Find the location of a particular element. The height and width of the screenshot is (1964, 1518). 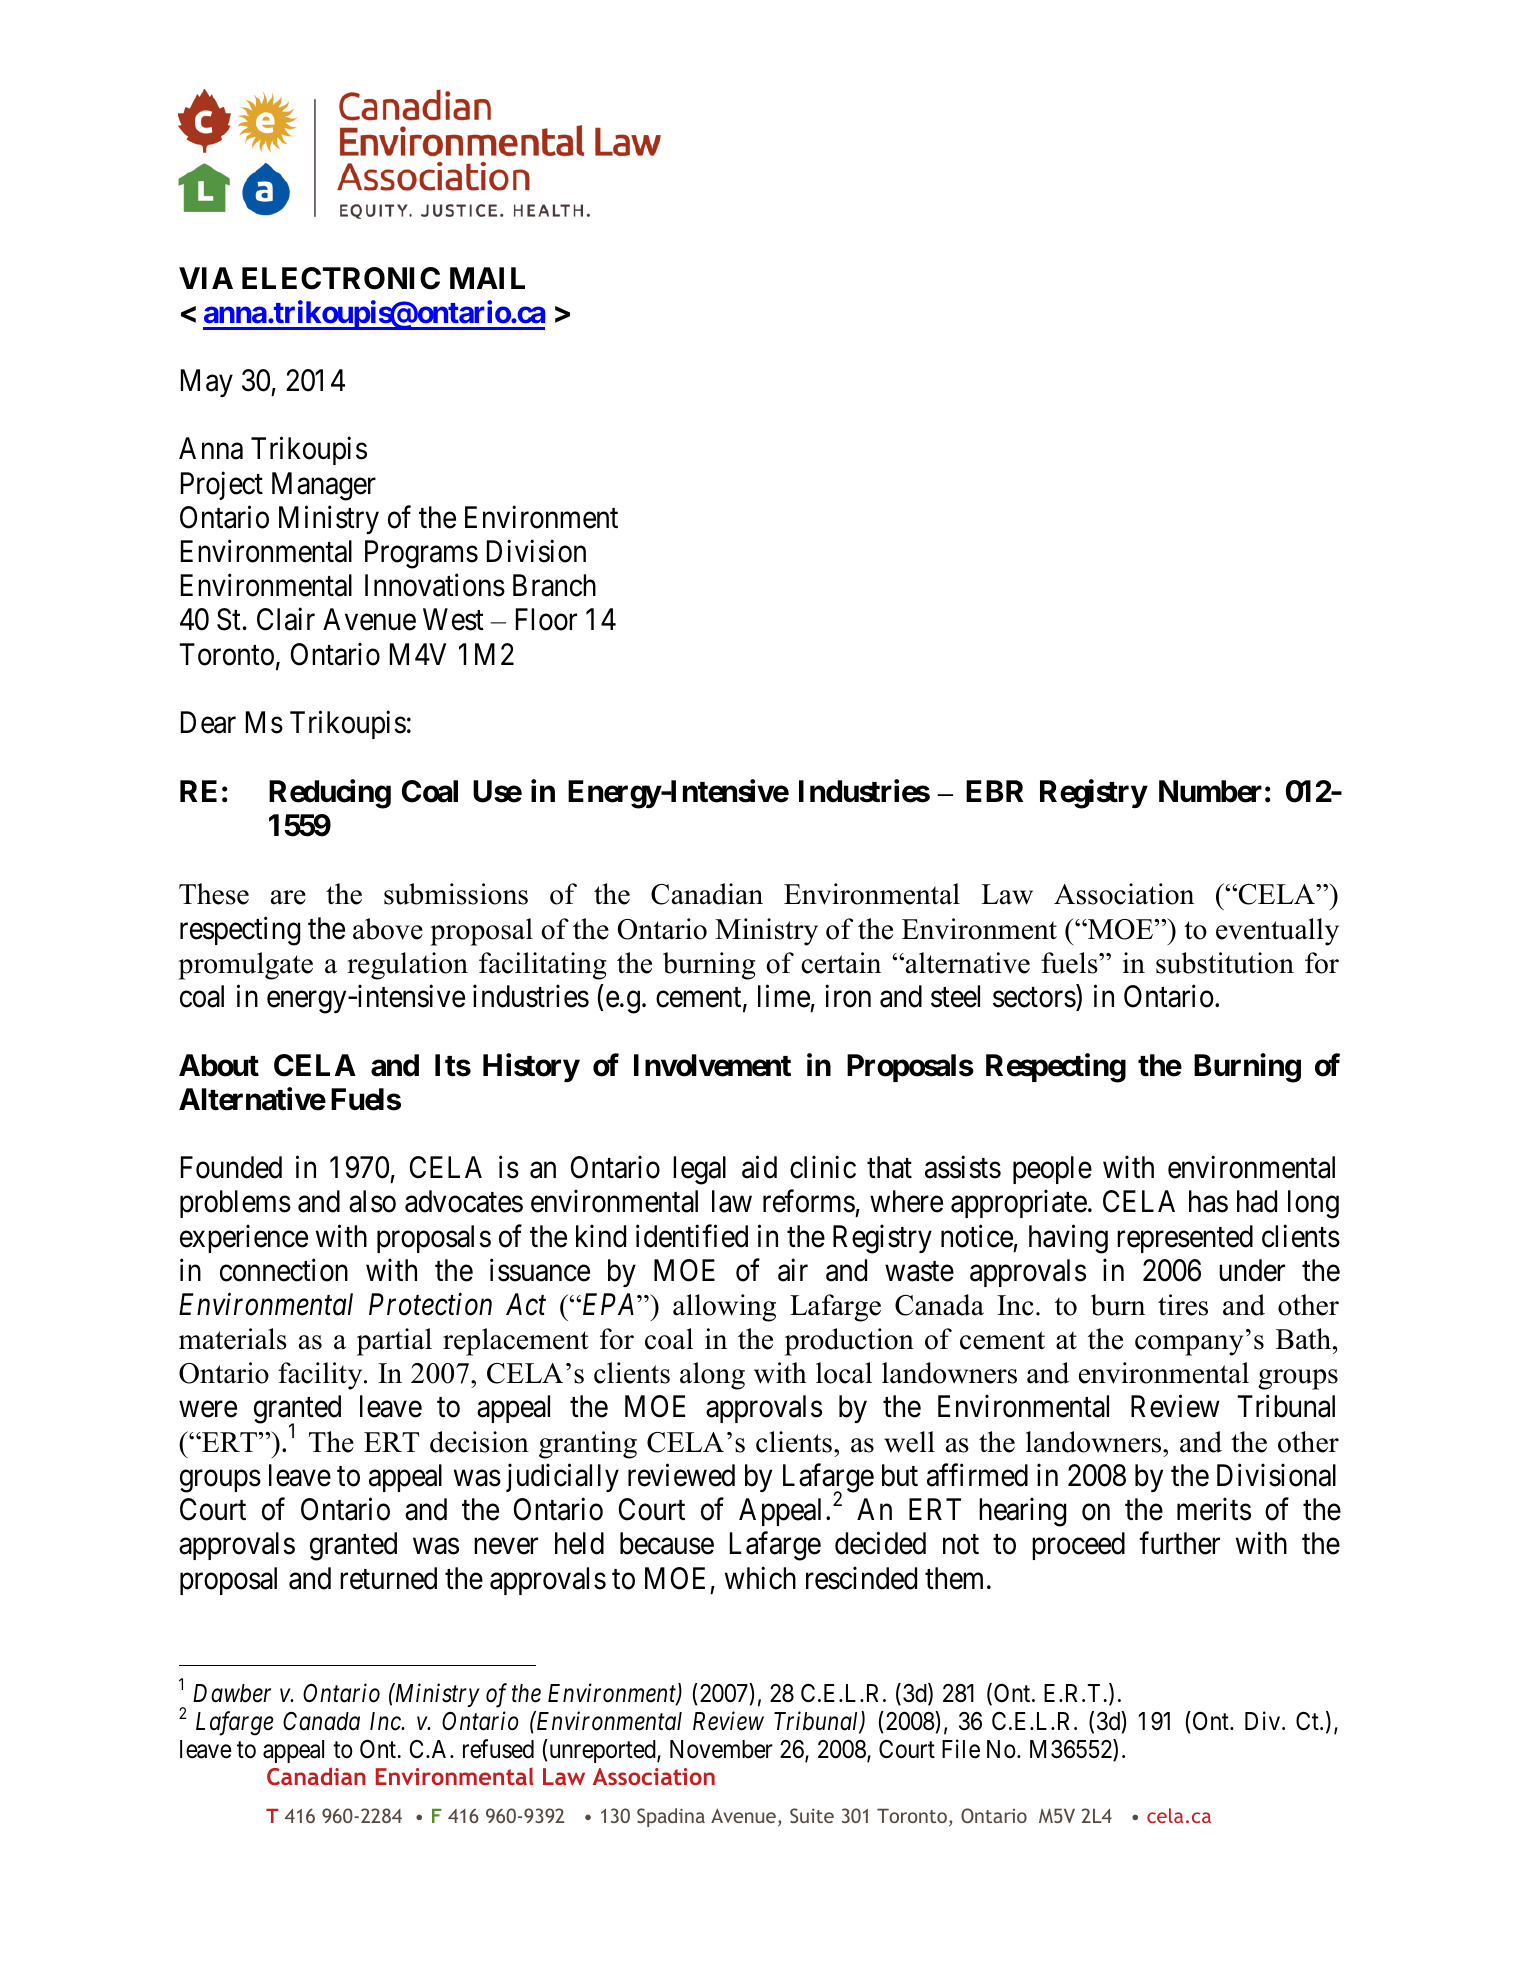

Number is located at coordinates (1210, 791).
